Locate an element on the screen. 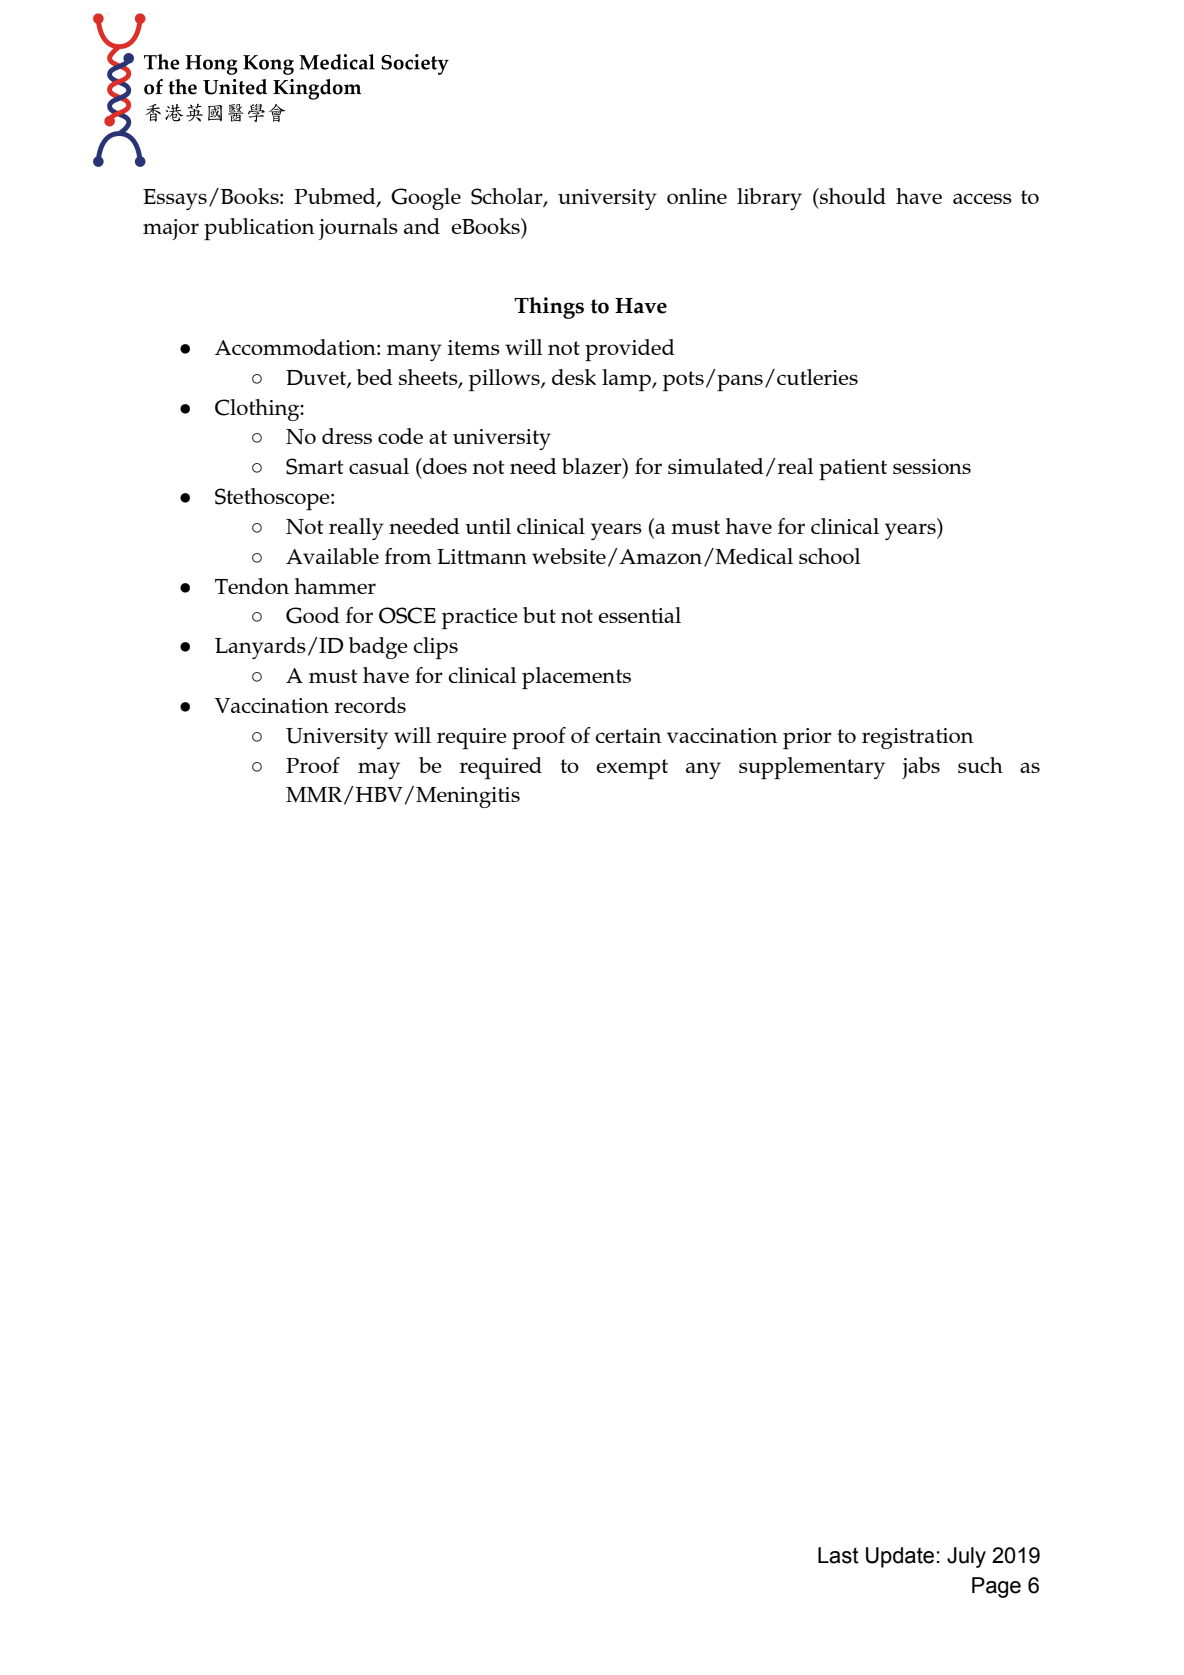 Image resolution: width=1184 pixels, height=1675 pixels. Update is located at coordinates (900, 1557).
